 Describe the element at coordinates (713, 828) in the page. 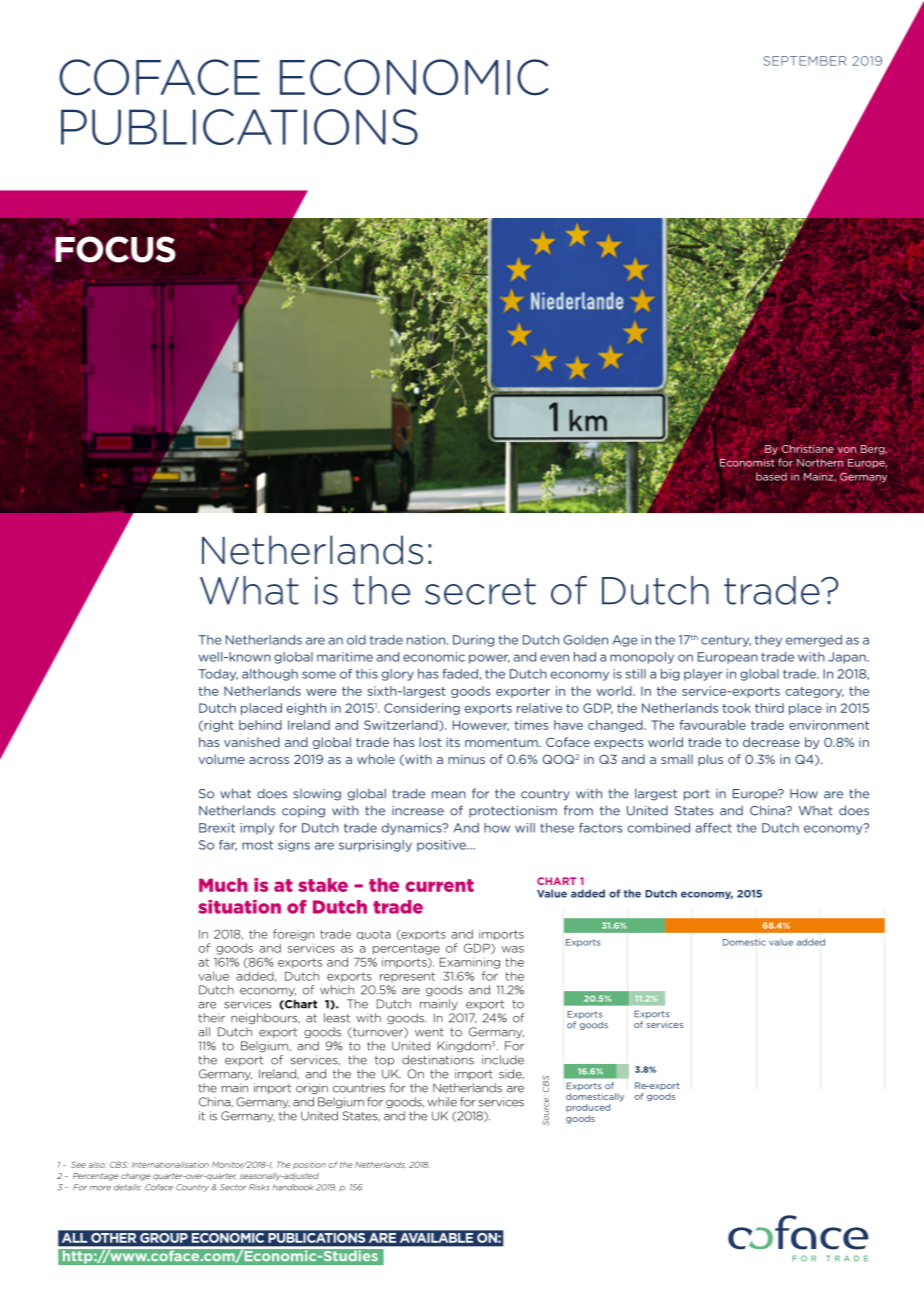

I see `affect` at that location.
